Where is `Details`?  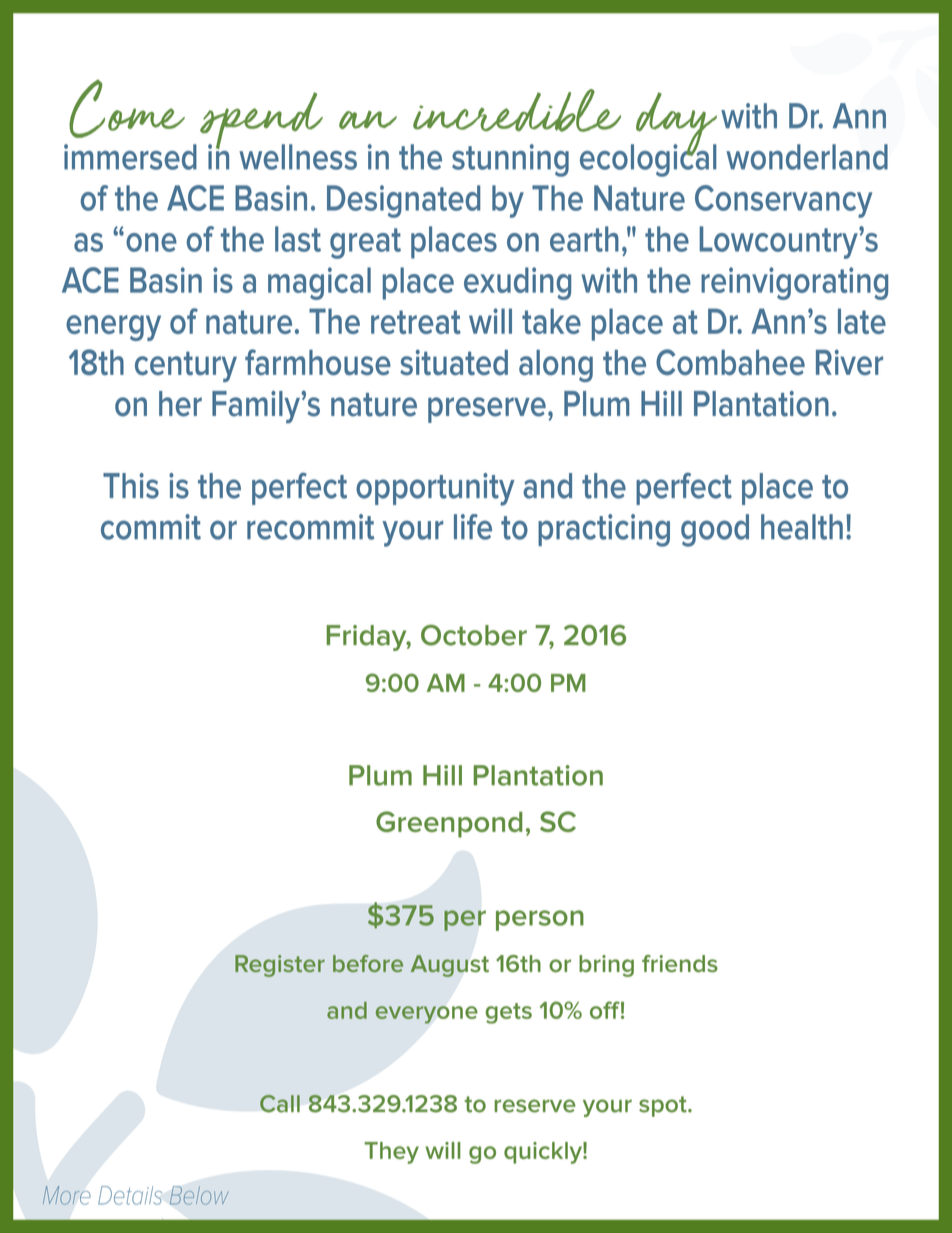
Details is located at coordinates (130, 1195).
